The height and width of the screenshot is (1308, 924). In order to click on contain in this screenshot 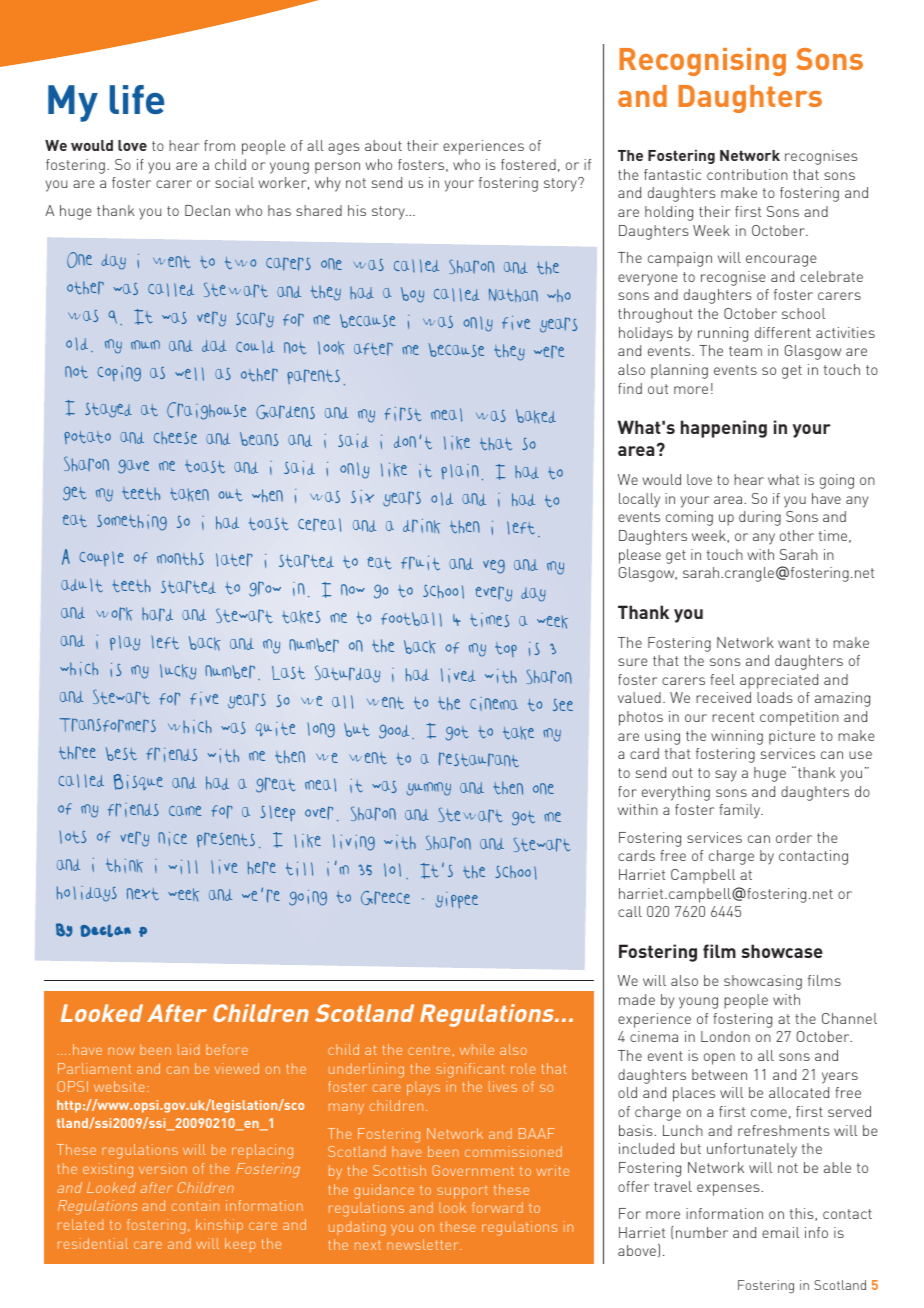, I will do `click(195, 1205)`.
